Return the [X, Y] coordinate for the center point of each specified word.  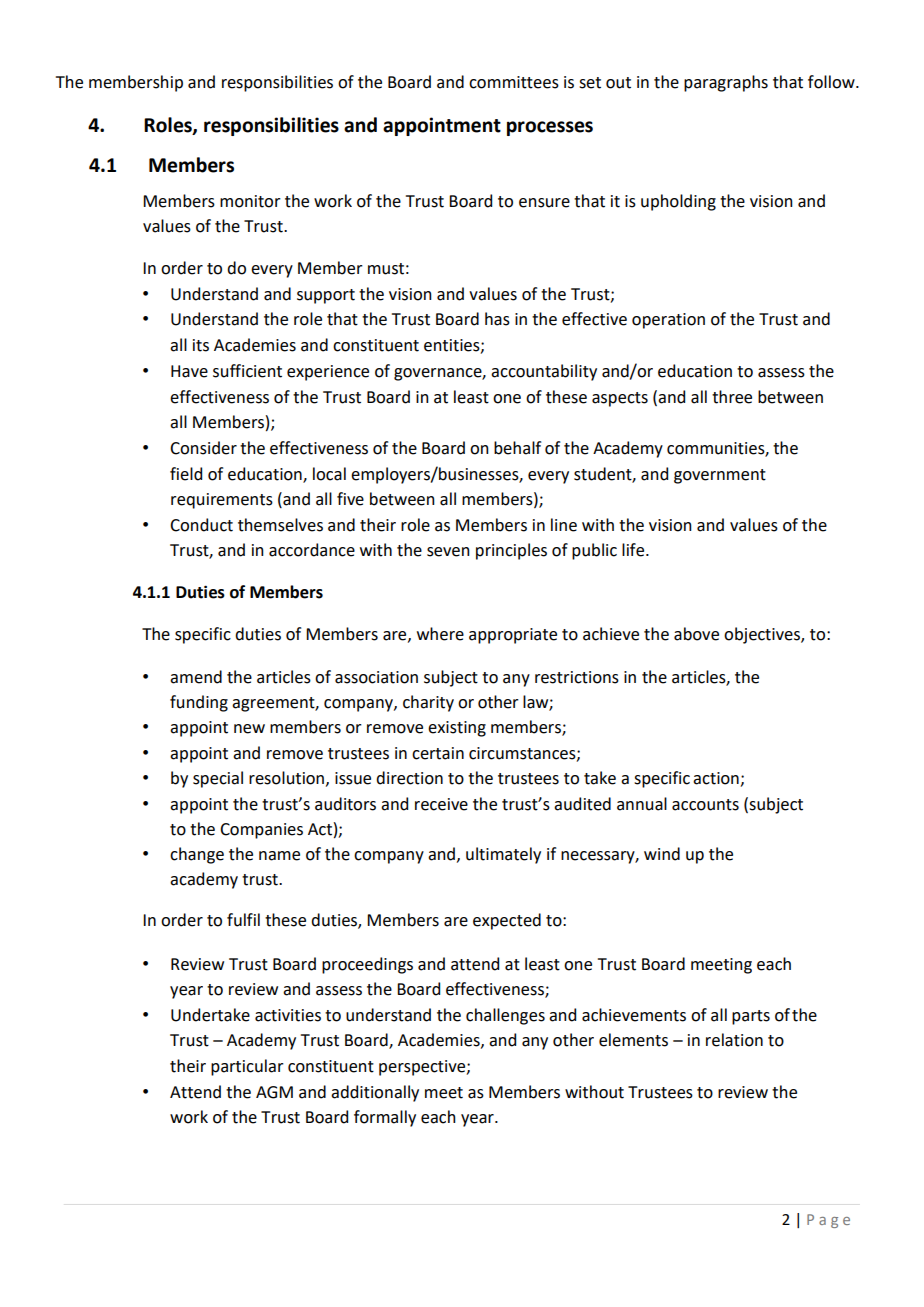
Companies [261, 831]
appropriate [513, 636]
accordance [312, 550]
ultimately [503, 855]
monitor [250, 201]
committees [514, 82]
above [696, 634]
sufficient [247, 371]
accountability [544, 372]
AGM [274, 1092]
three [732, 397]
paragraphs [726, 83]
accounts [705, 805]
